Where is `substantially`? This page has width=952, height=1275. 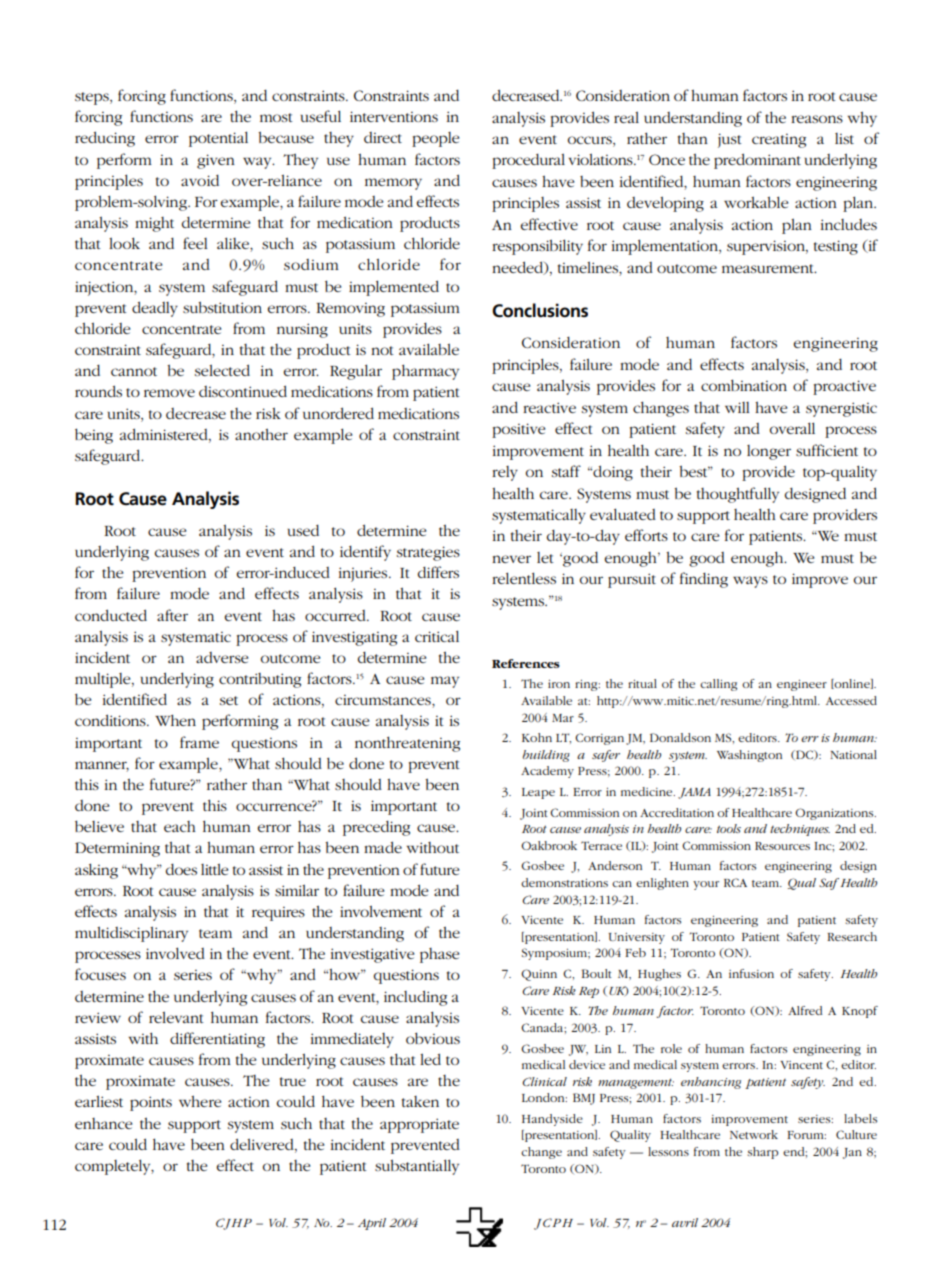
substantially is located at coordinates (417, 1167).
